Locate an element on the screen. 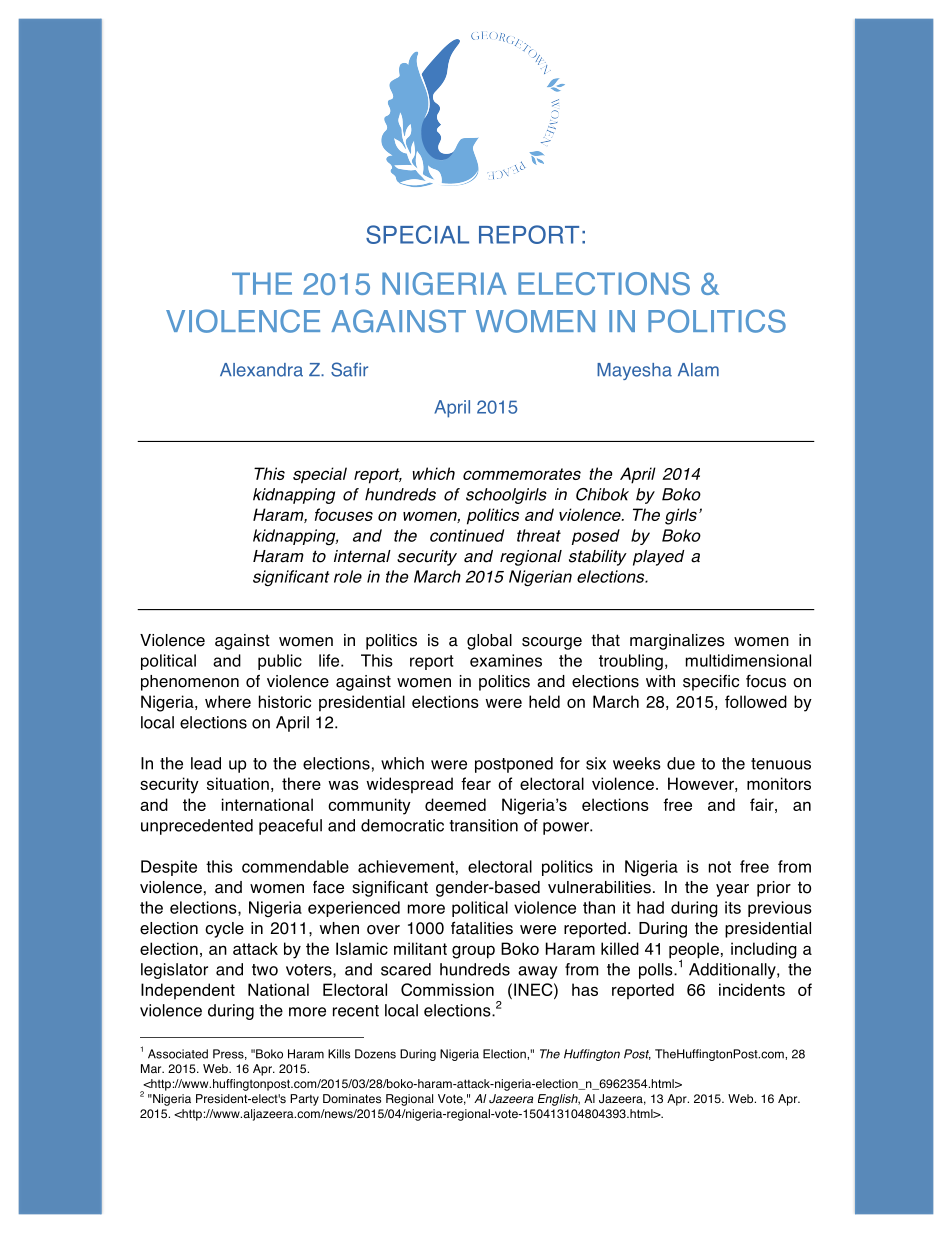  commemorates is located at coordinates (522, 474).
